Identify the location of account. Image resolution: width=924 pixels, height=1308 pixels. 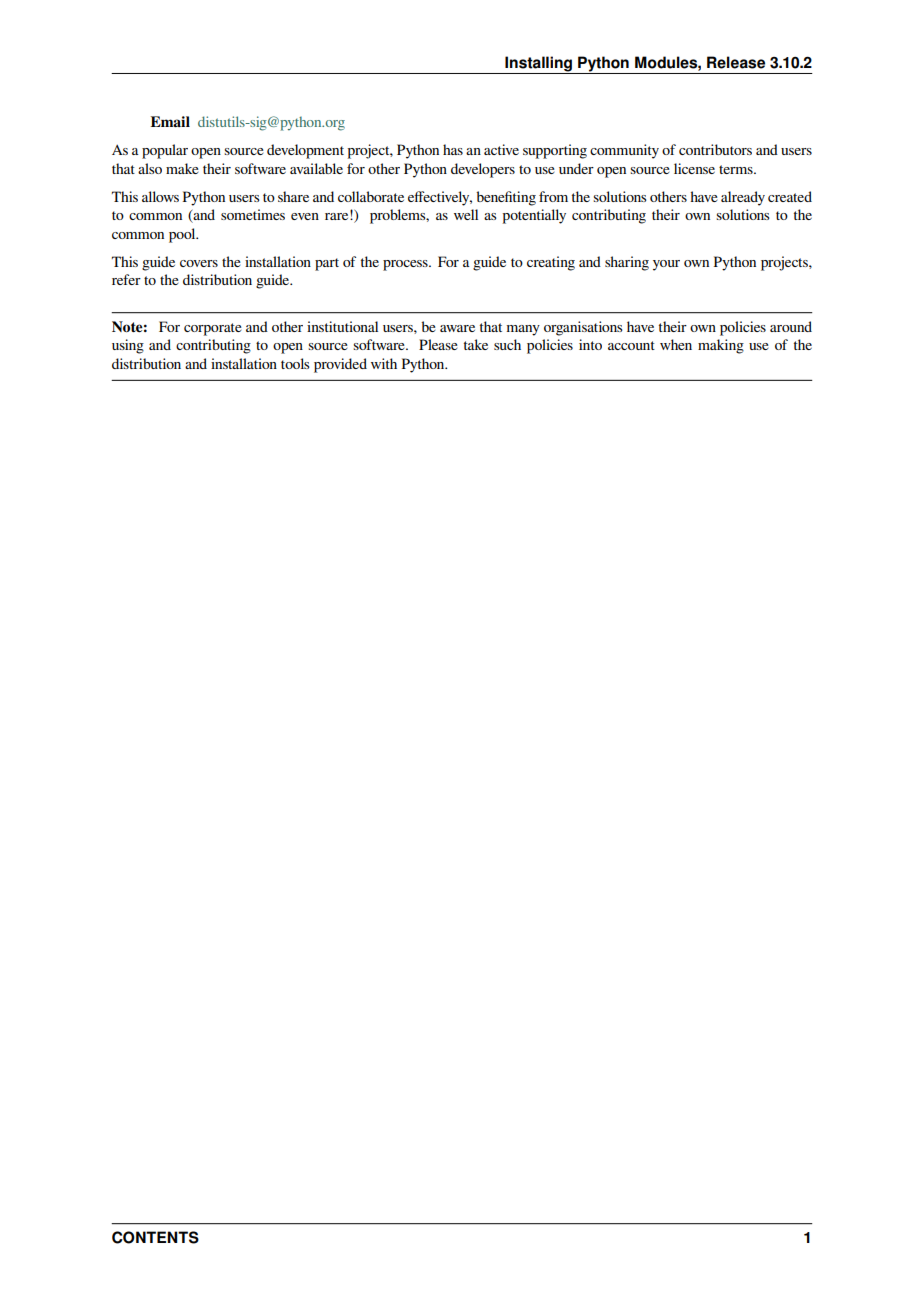
(631, 345).
